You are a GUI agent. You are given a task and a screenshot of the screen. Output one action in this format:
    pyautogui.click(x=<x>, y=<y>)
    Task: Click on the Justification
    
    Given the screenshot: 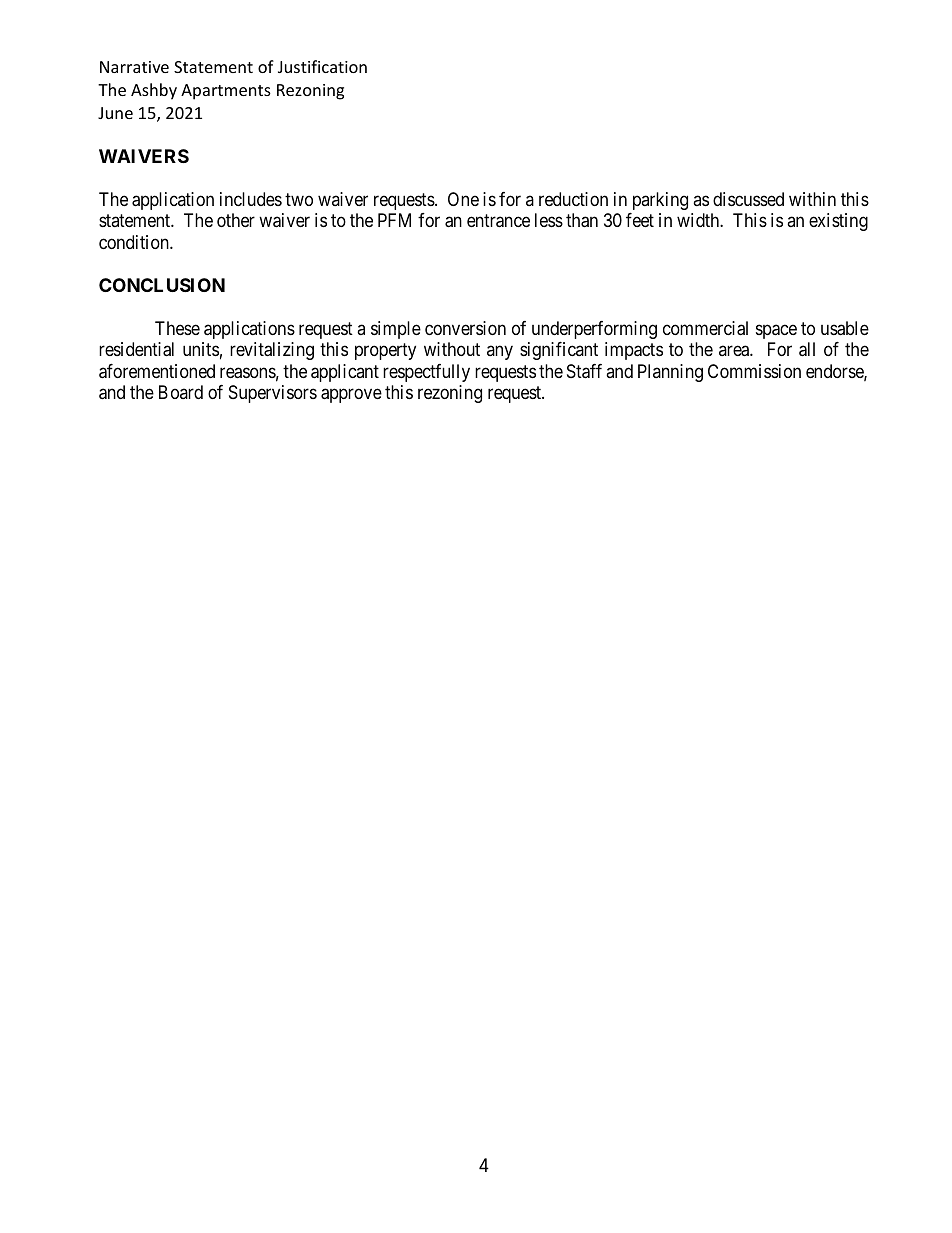 What is the action you would take?
    pyautogui.click(x=322, y=66)
